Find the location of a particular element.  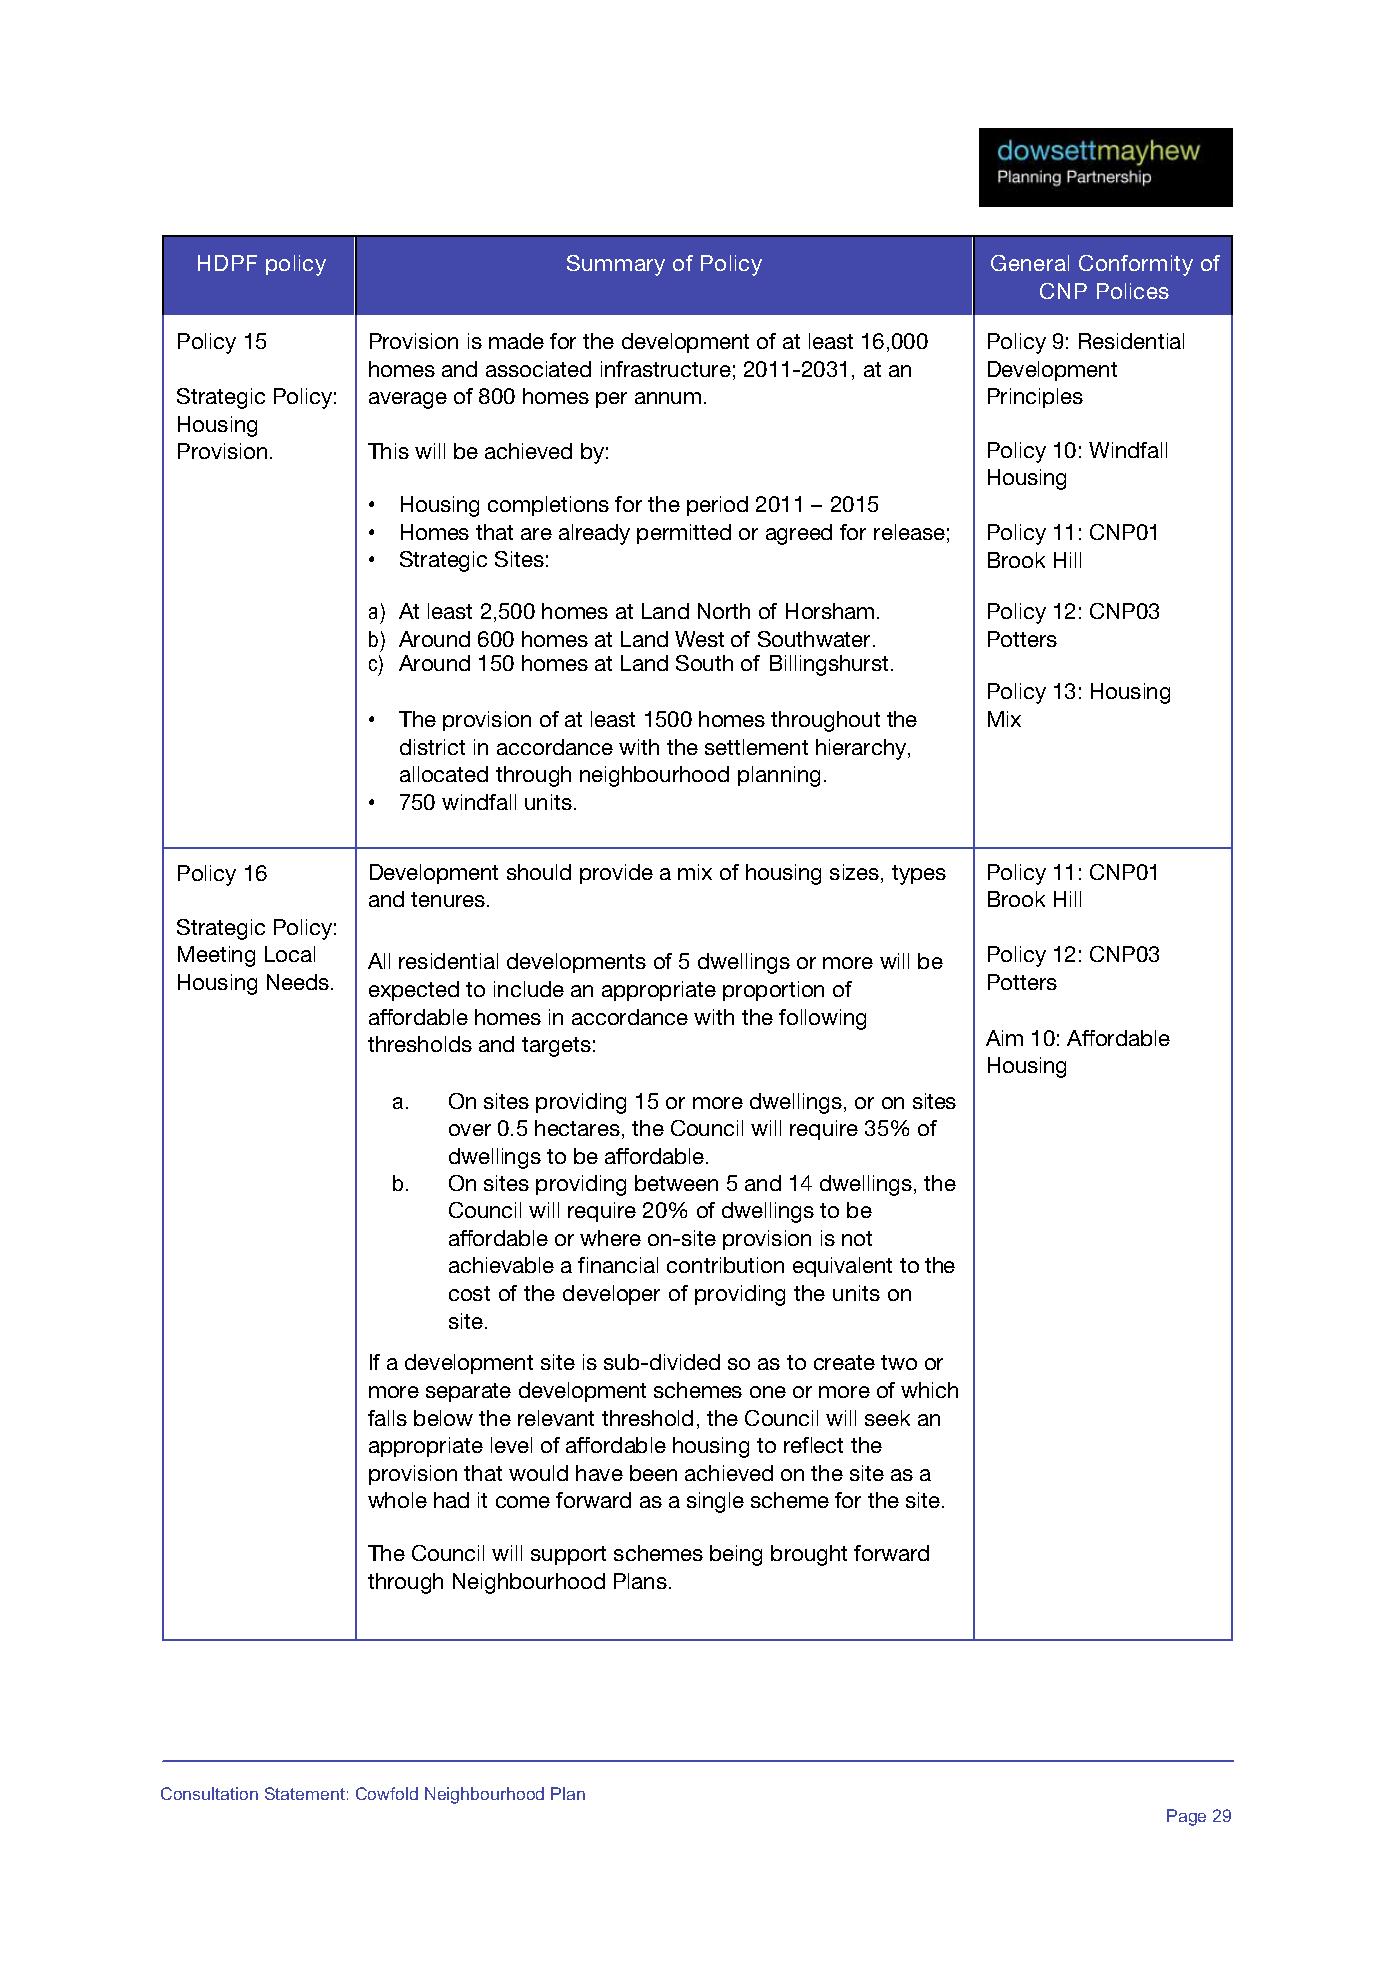

infrastructure is located at coordinates (666, 369).
